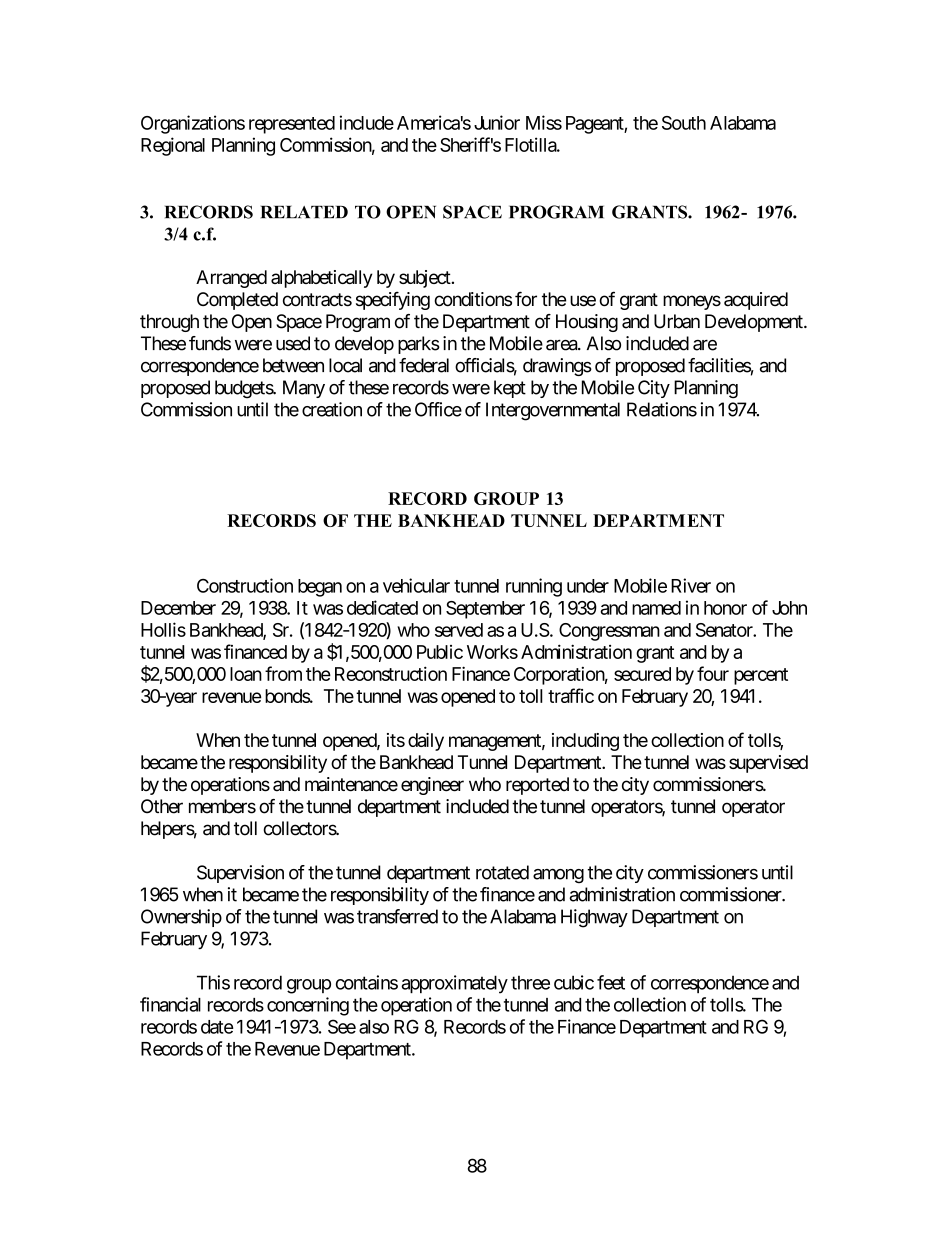  Describe the element at coordinates (768, 764) in the image. I see `supervised` at that location.
